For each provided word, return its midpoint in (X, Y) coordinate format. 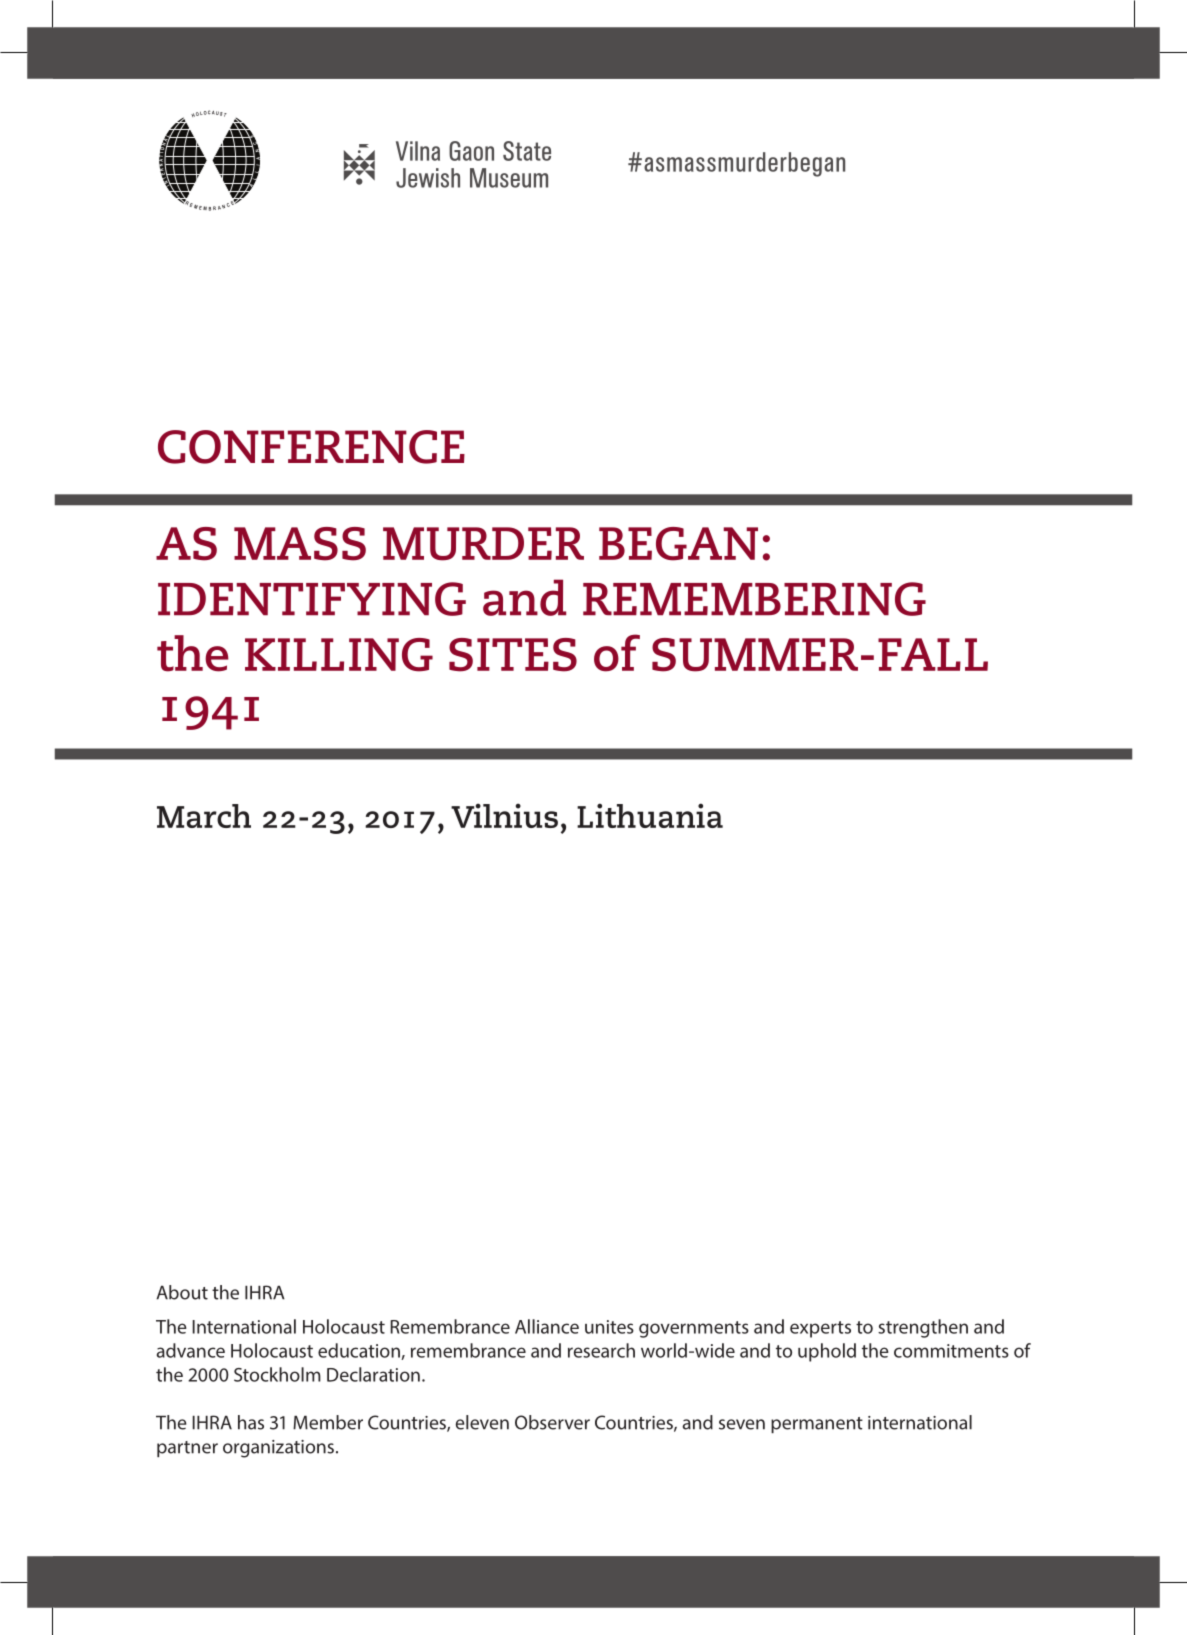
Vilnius (504, 815)
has (251, 1422)
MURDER (483, 544)
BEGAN (678, 544)
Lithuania (650, 815)
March (204, 816)
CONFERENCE (311, 447)
